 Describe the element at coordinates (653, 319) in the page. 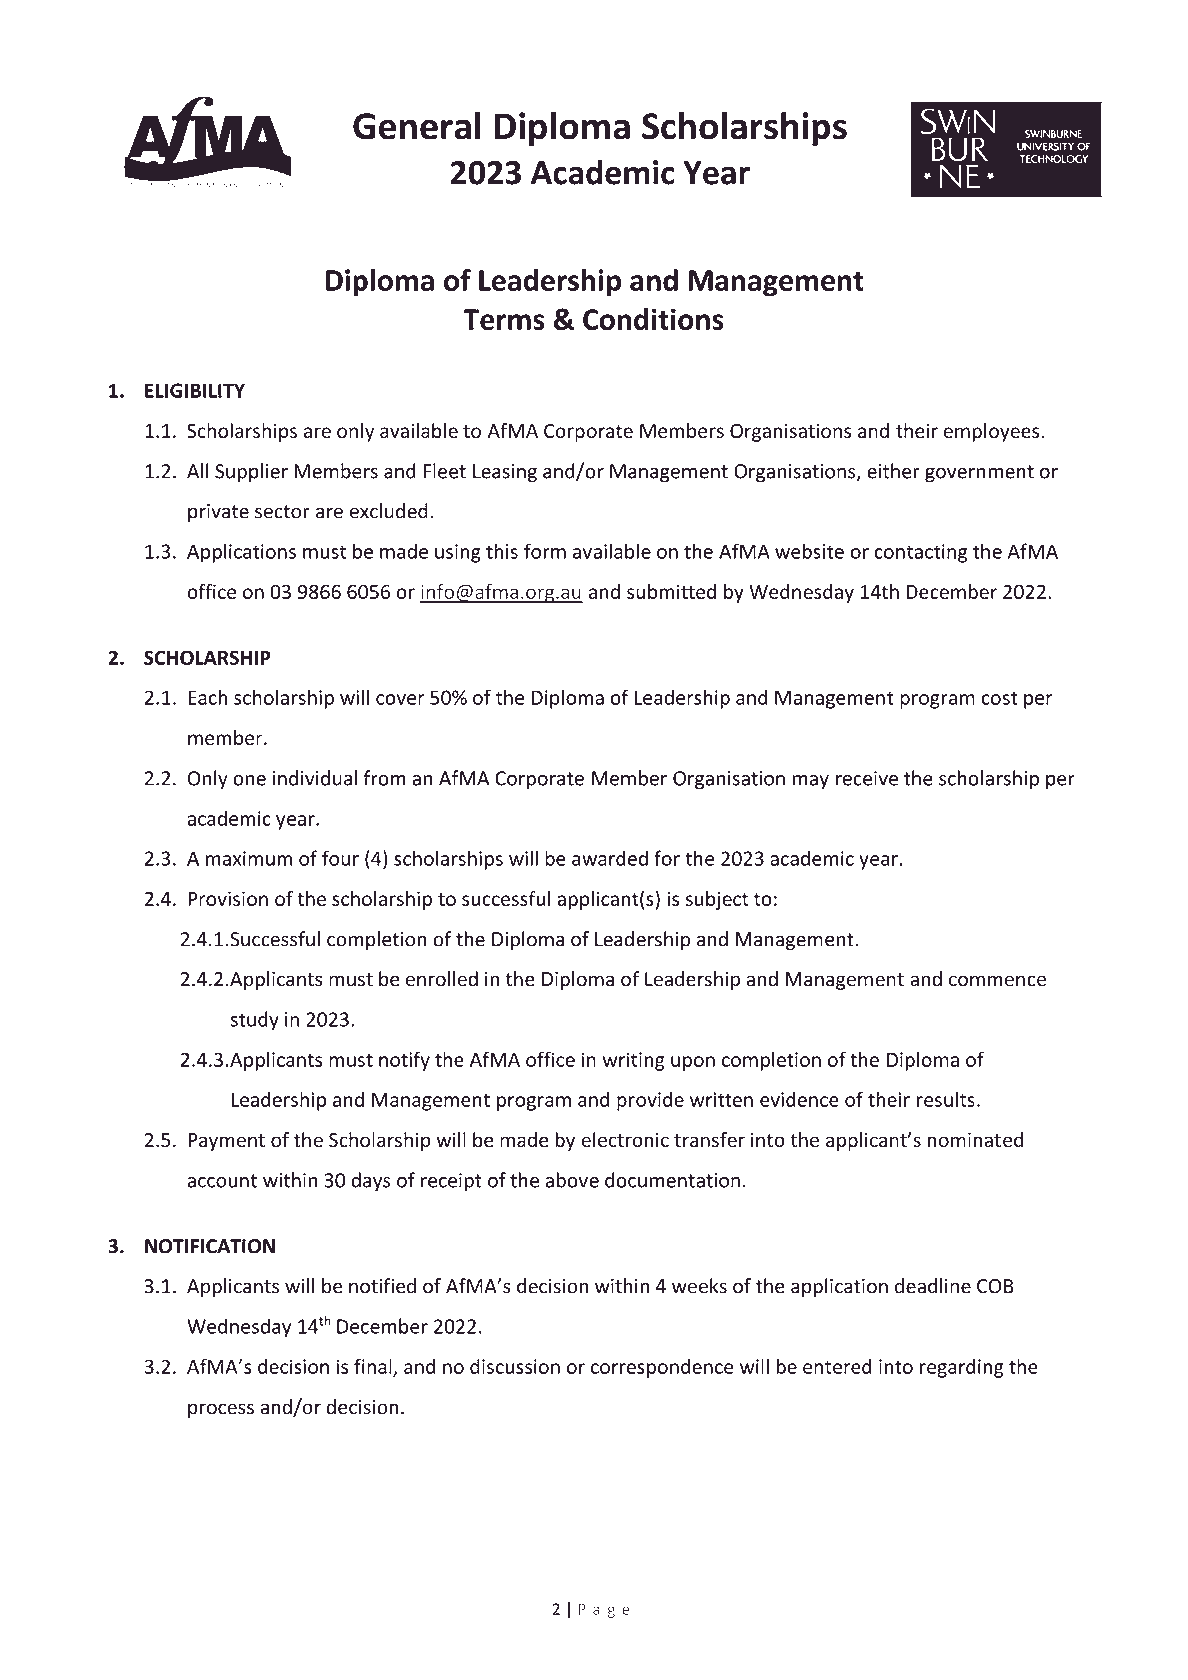

I see `Conditions` at that location.
